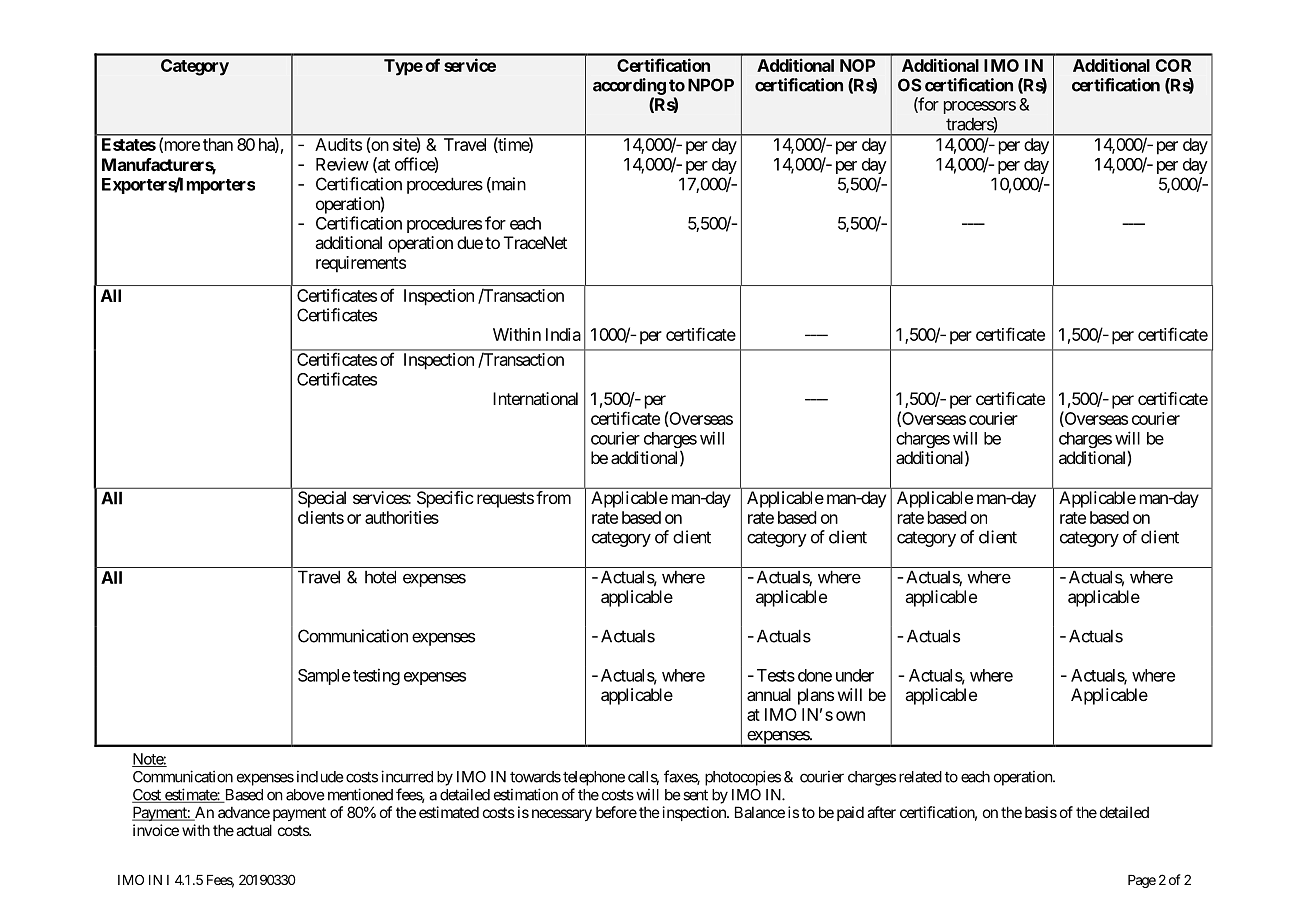  Describe the element at coordinates (1142, 881) in the screenshot. I see `Page` at that location.
